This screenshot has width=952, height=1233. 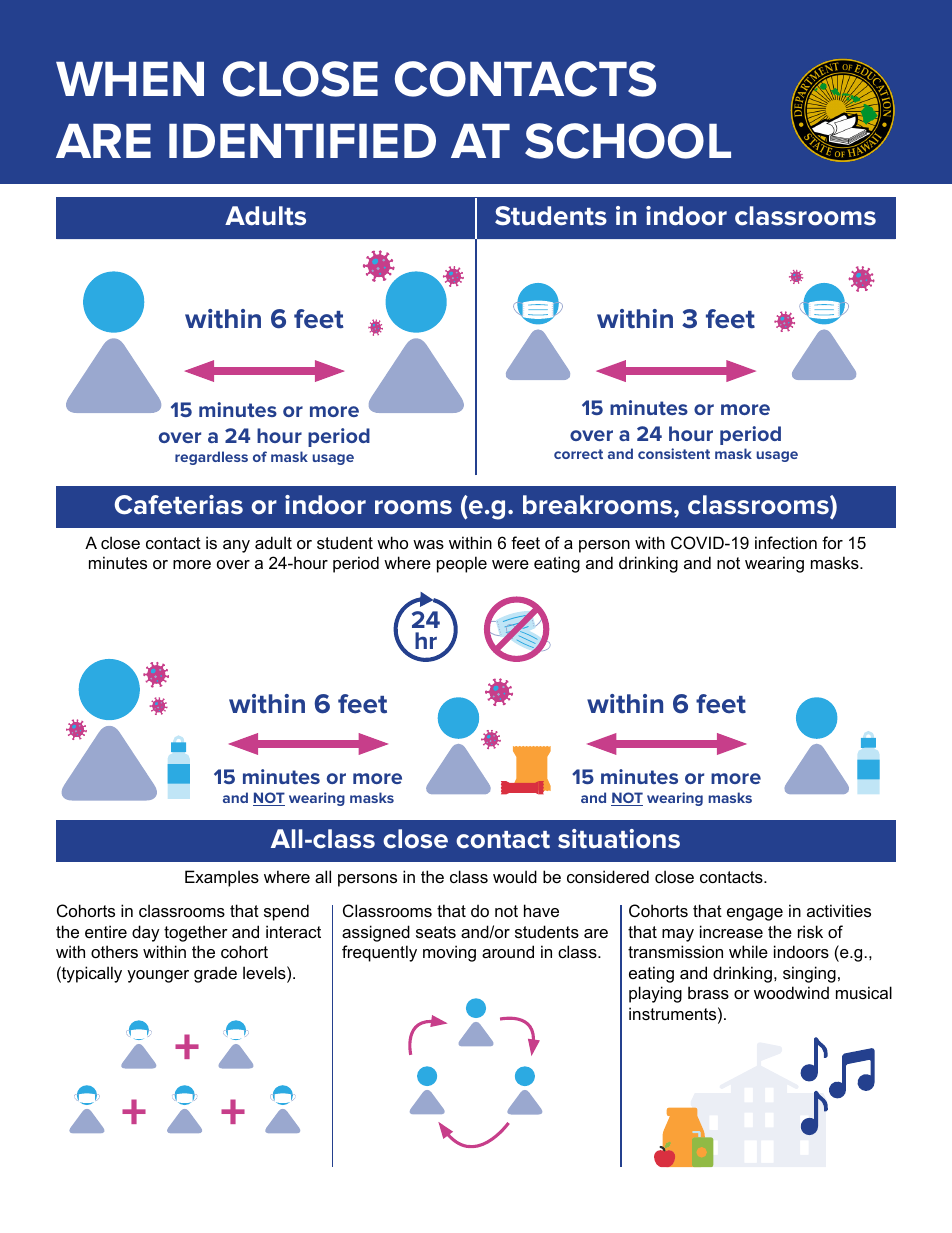 I want to click on SCHOOL, so click(x=628, y=141).
